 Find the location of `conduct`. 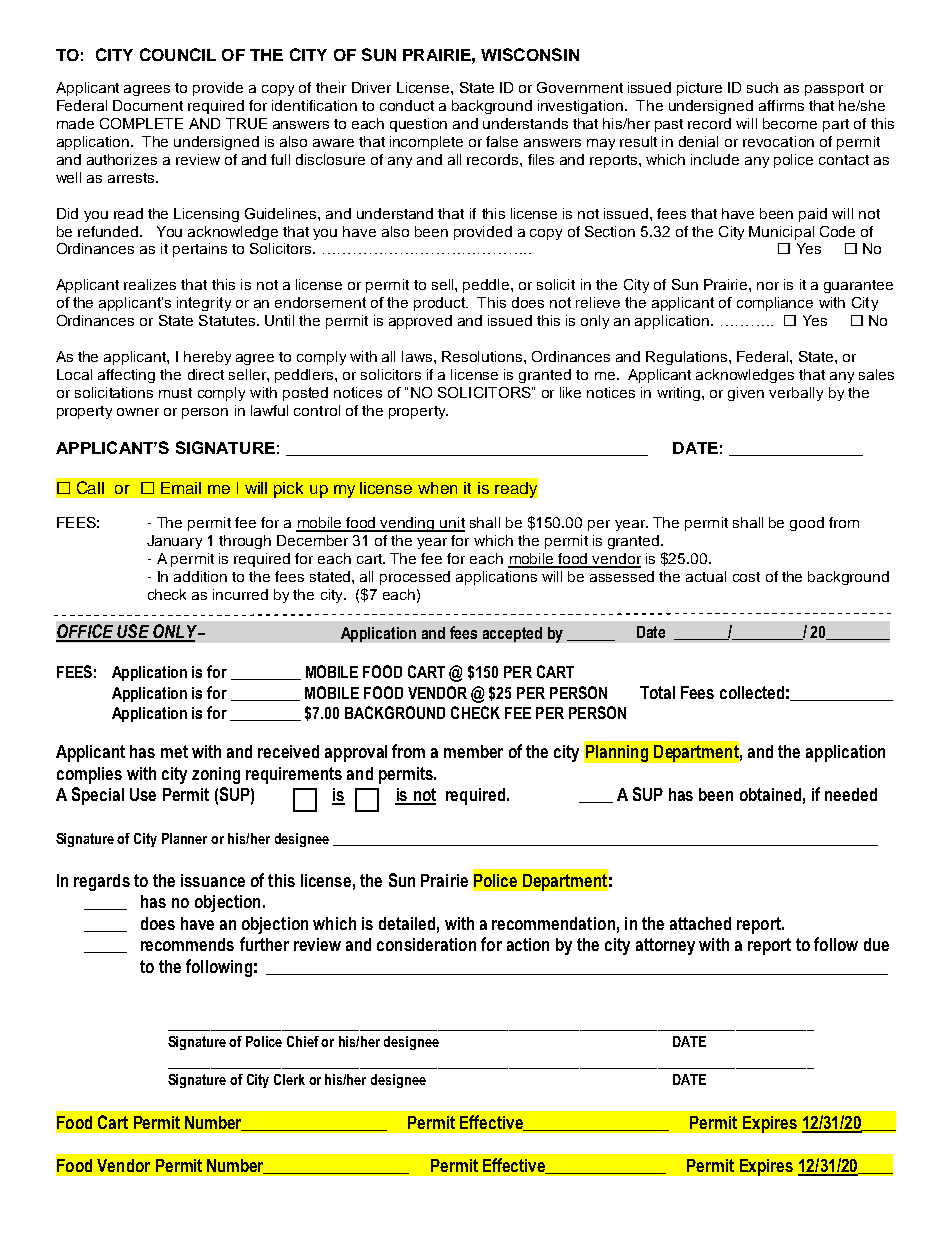

conduct is located at coordinates (407, 105).
